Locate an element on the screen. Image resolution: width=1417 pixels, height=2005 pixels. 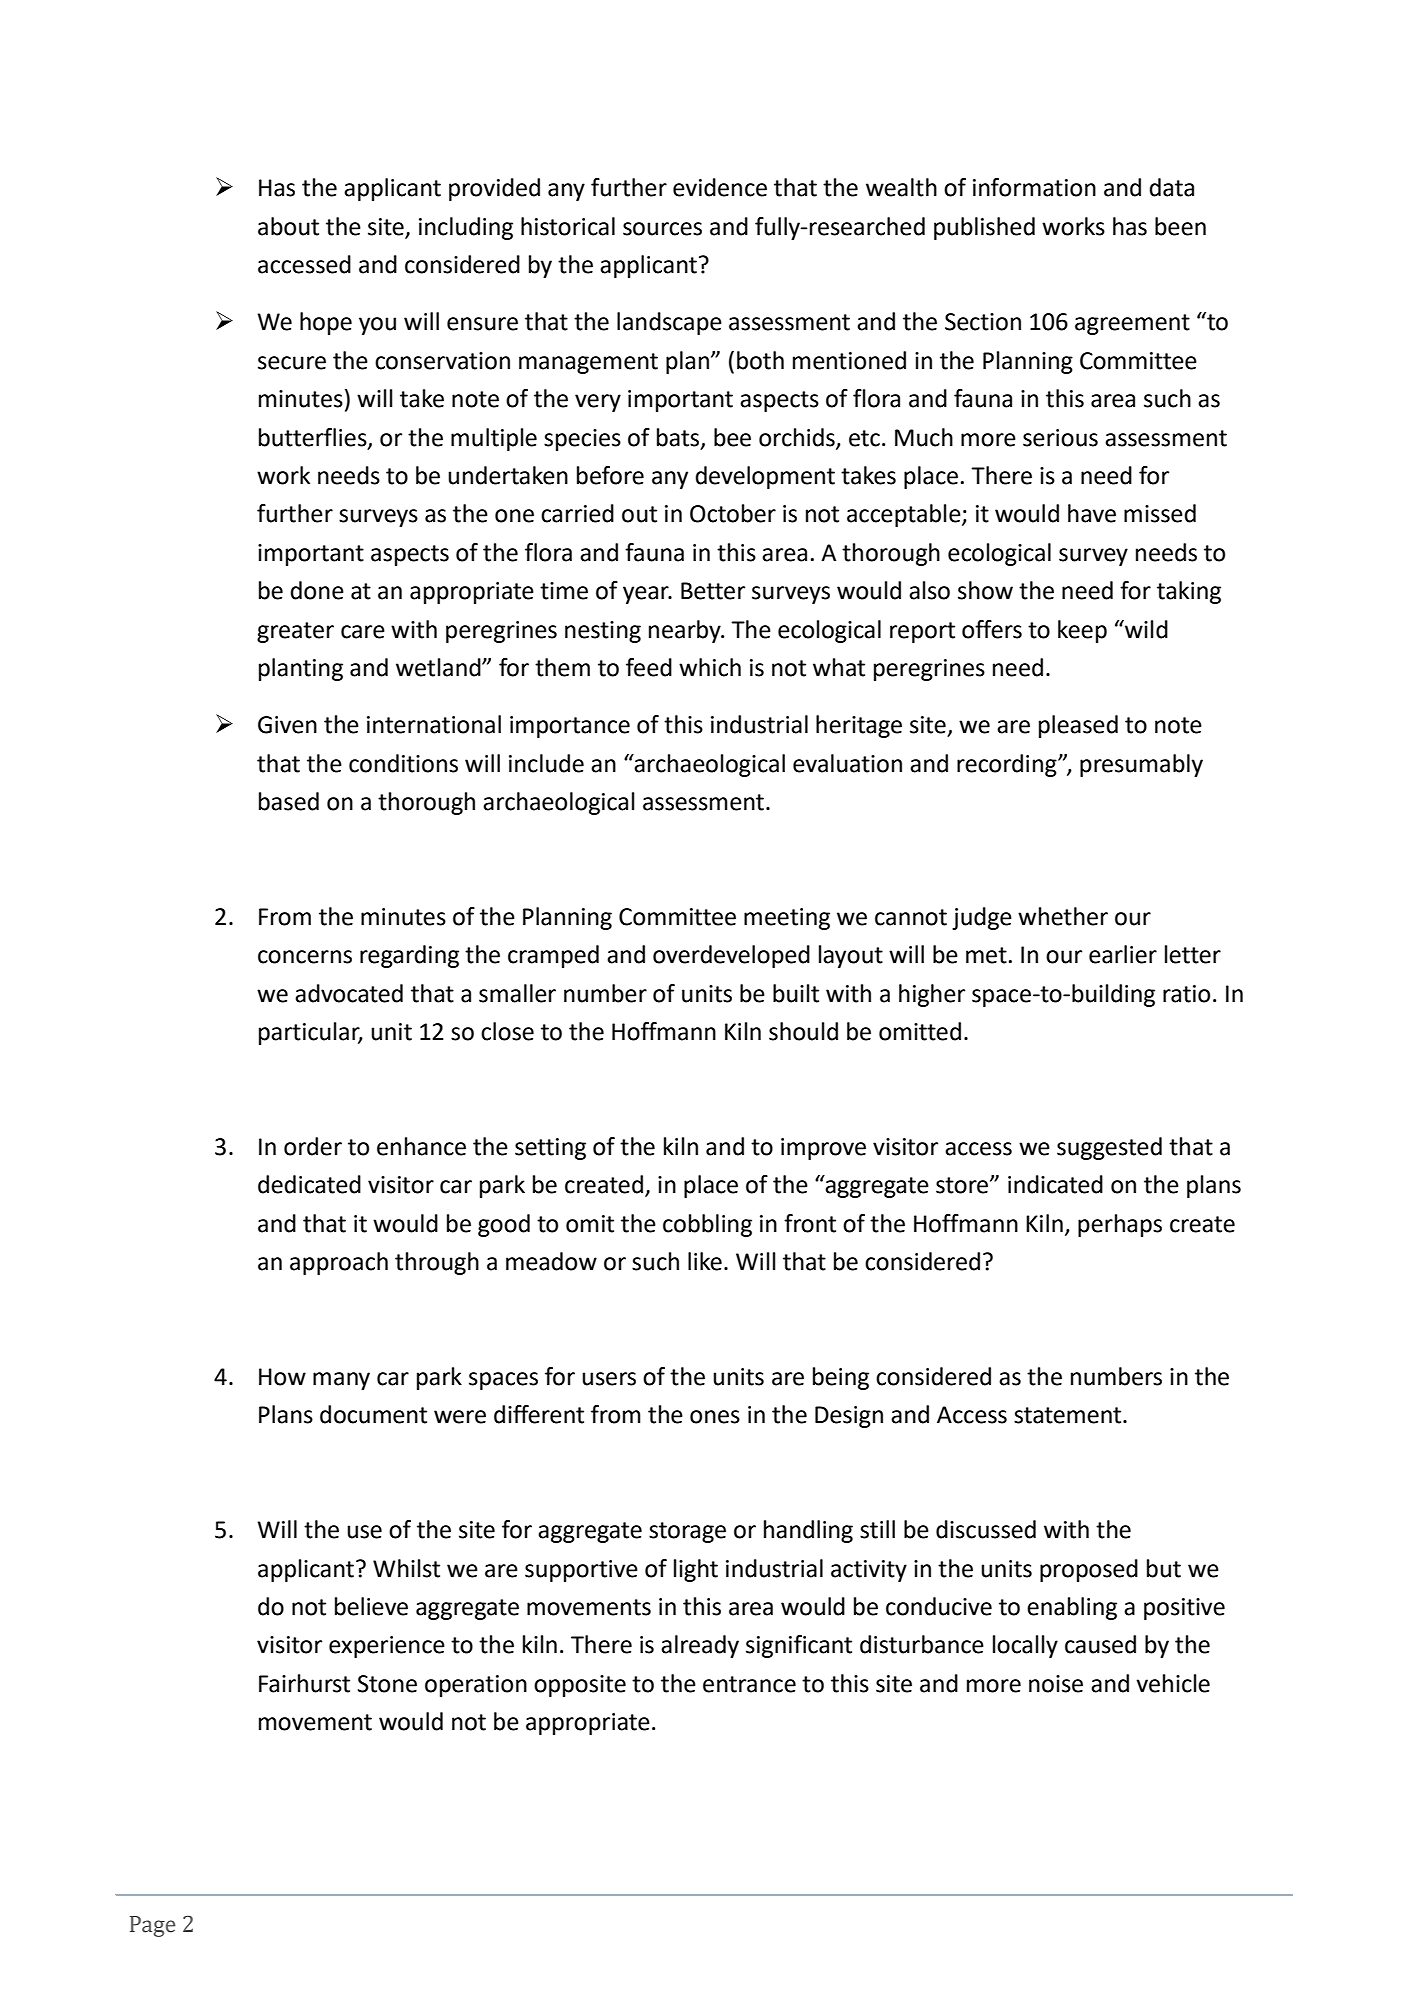
about is located at coordinates (288, 226).
